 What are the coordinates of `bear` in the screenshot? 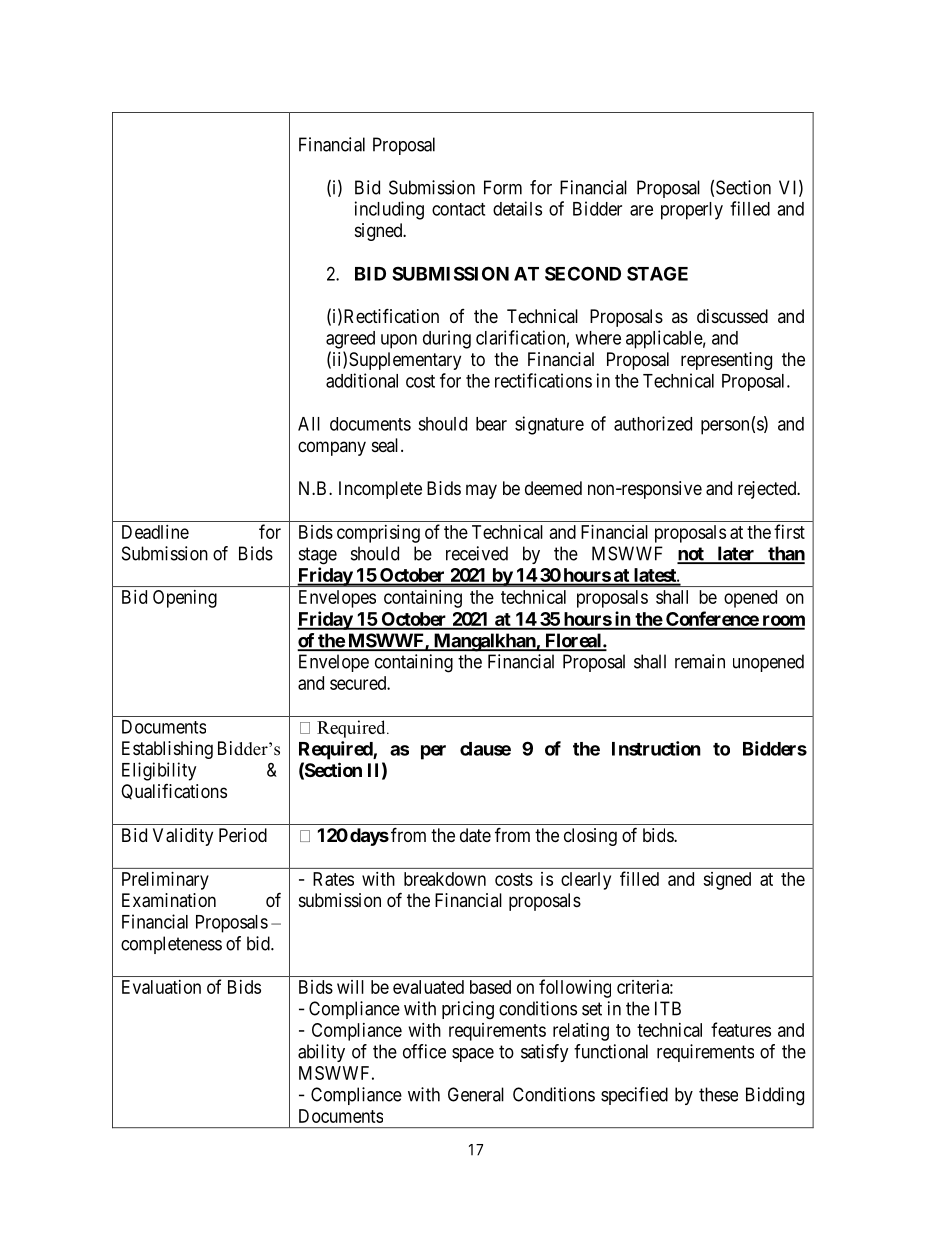 It's located at (491, 424).
